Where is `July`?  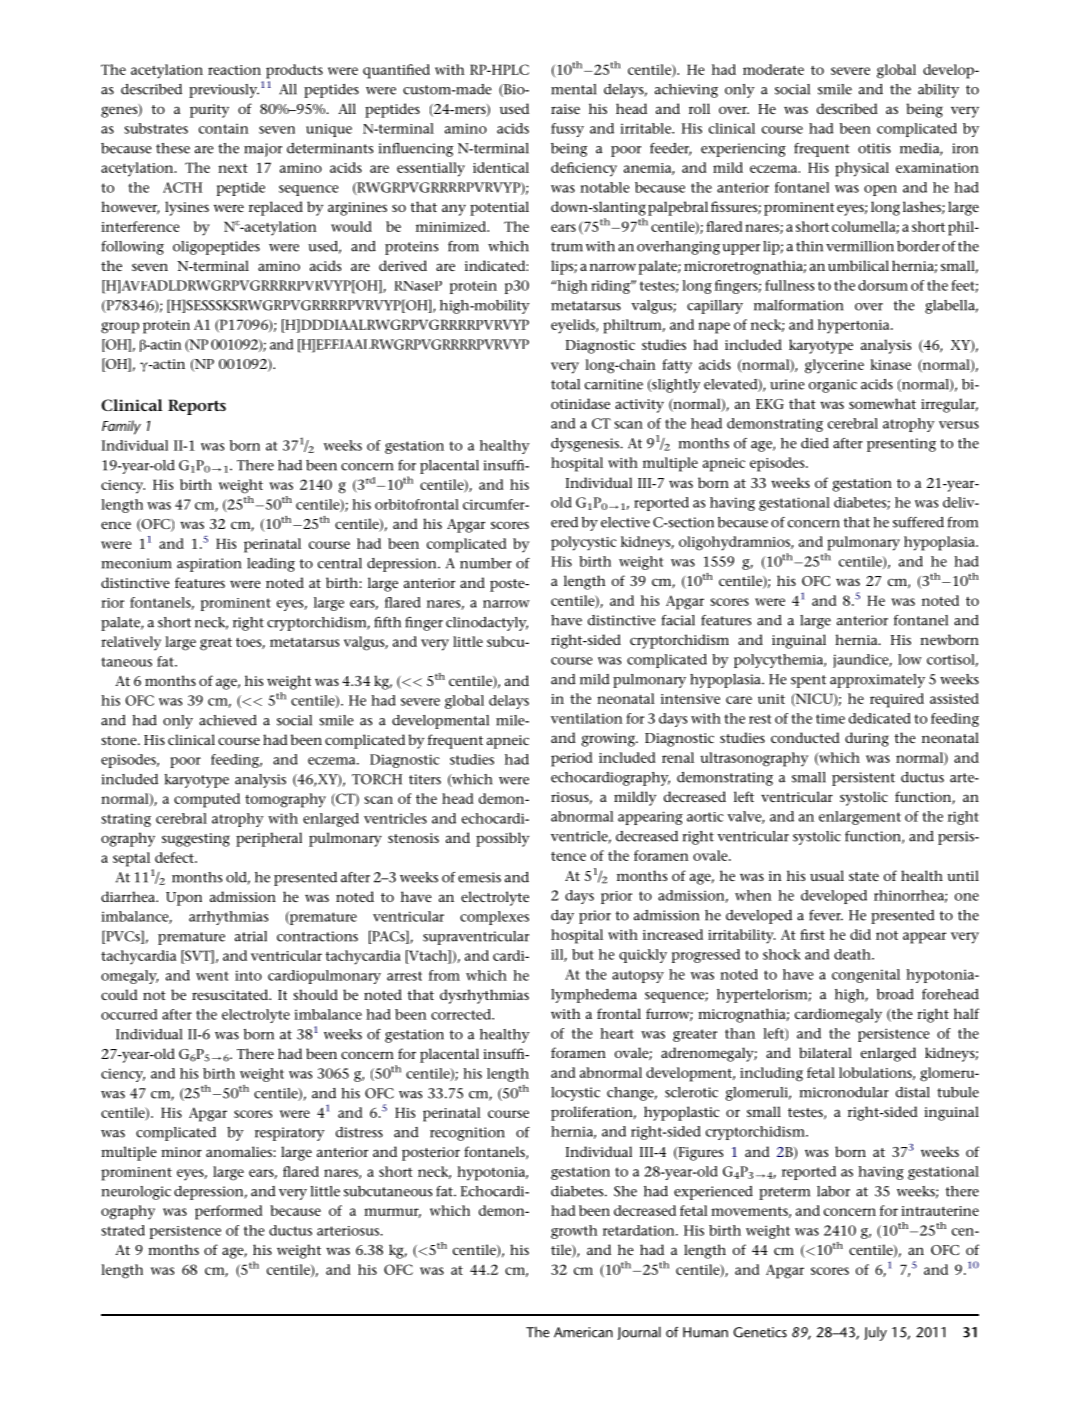 July is located at coordinates (875, 1334).
